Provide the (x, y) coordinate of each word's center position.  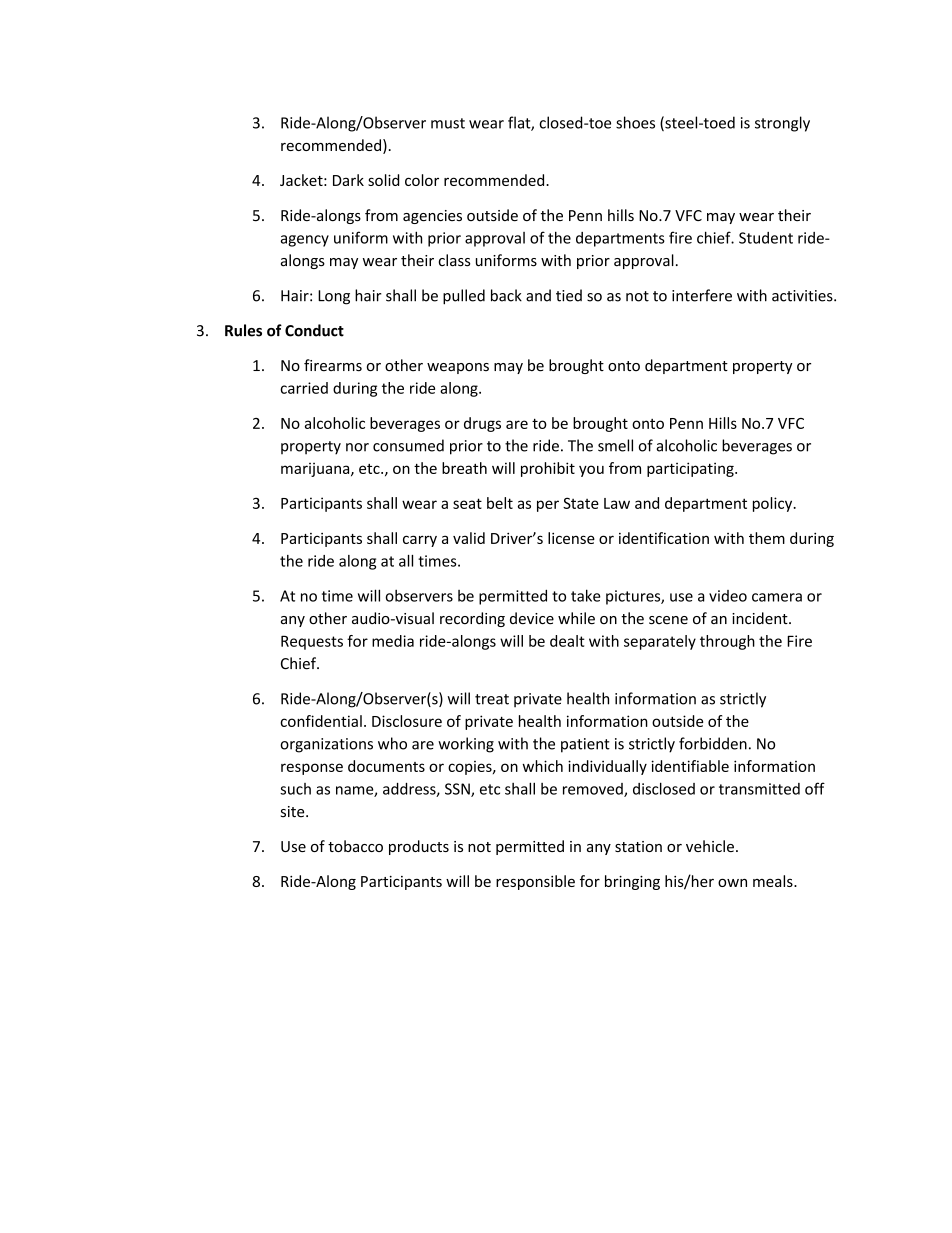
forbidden (713, 743)
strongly (782, 124)
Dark (348, 180)
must (448, 123)
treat (492, 699)
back (506, 295)
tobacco (355, 846)
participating (691, 469)
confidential (321, 721)
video (728, 596)
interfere (702, 295)
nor (357, 447)
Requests (312, 642)
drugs (482, 424)
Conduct (314, 330)
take (586, 595)
